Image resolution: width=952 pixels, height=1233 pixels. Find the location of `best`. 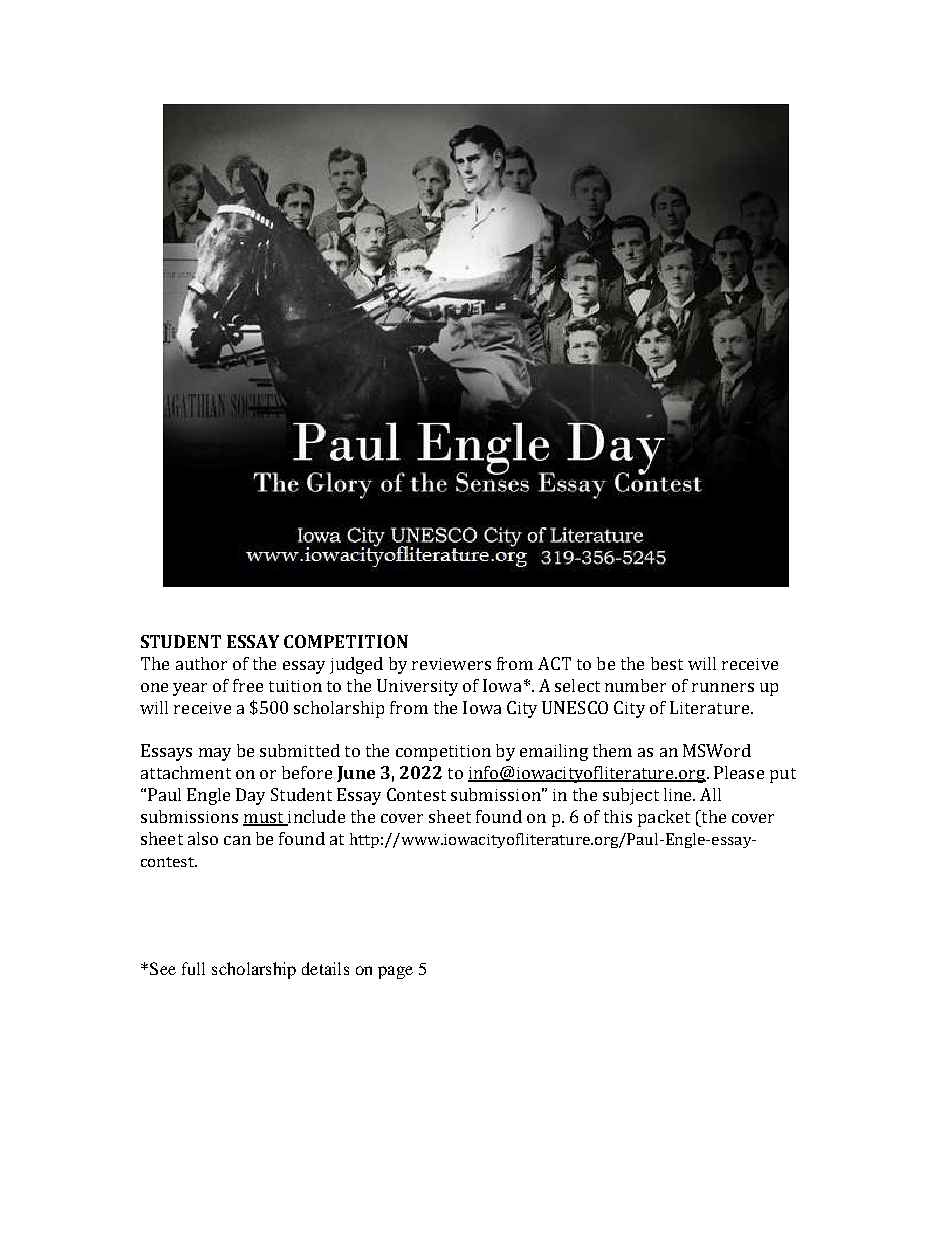

best is located at coordinates (667, 663).
